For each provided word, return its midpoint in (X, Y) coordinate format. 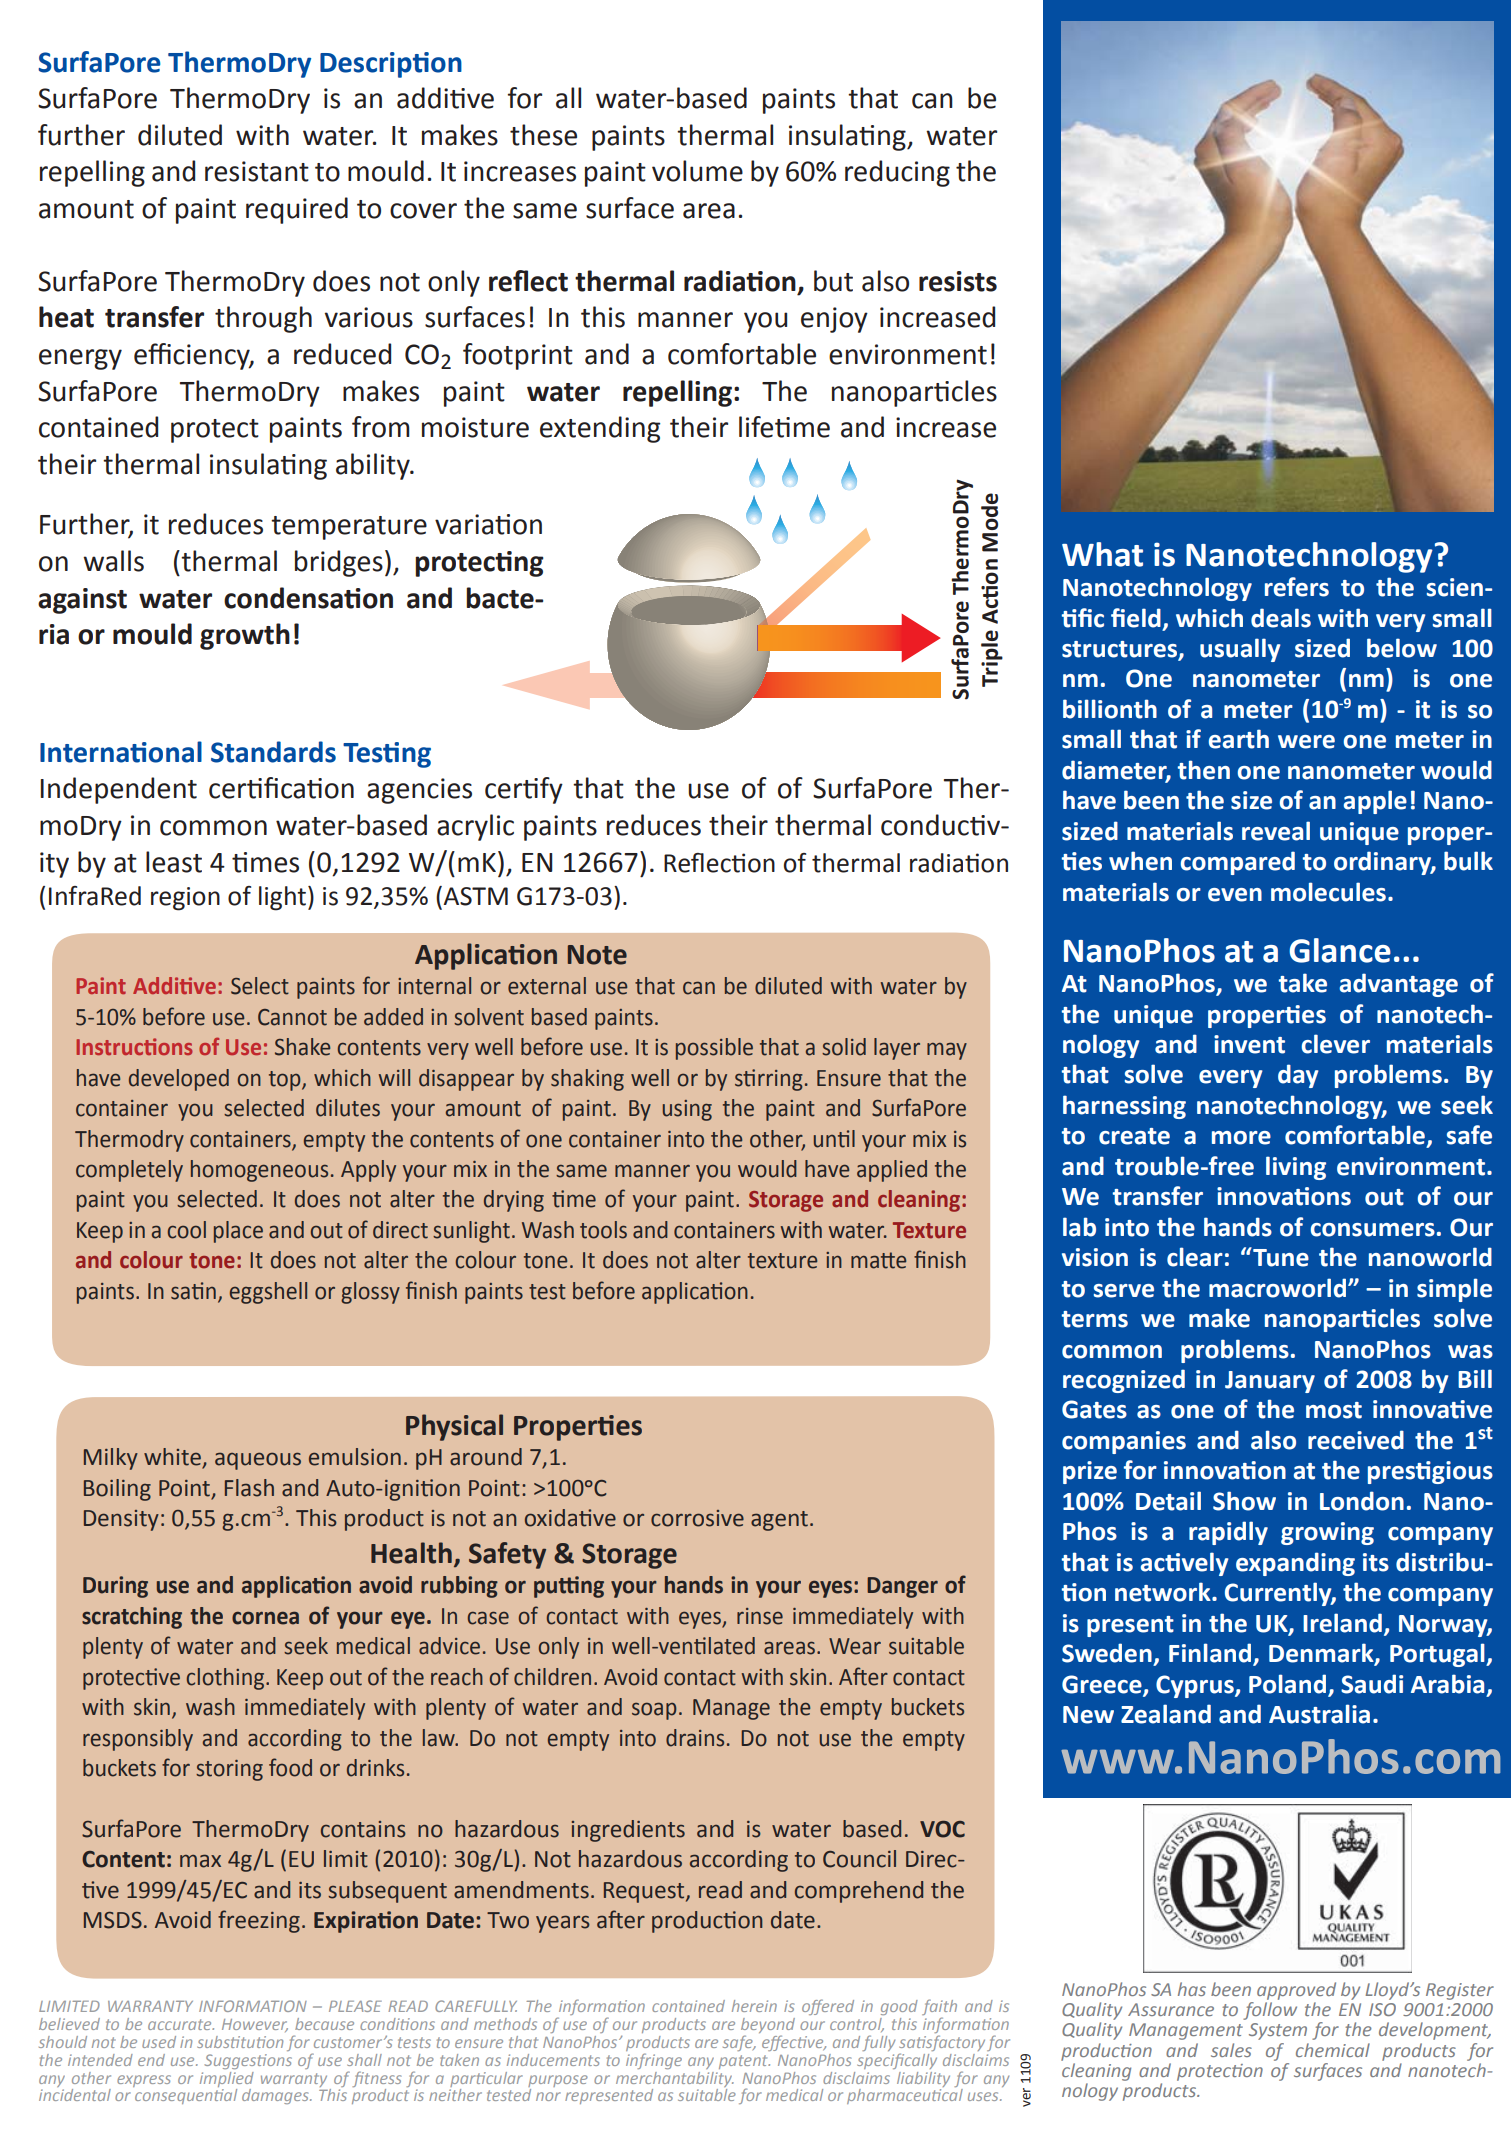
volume (697, 171)
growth (245, 636)
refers (1297, 587)
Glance (1340, 950)
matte (878, 1260)
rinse (760, 1616)
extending (600, 429)
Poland (1287, 1684)
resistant (257, 171)
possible (714, 1049)
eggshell (268, 1293)
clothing (225, 1679)
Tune (1280, 1257)
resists (958, 281)
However (255, 2025)
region (185, 899)
